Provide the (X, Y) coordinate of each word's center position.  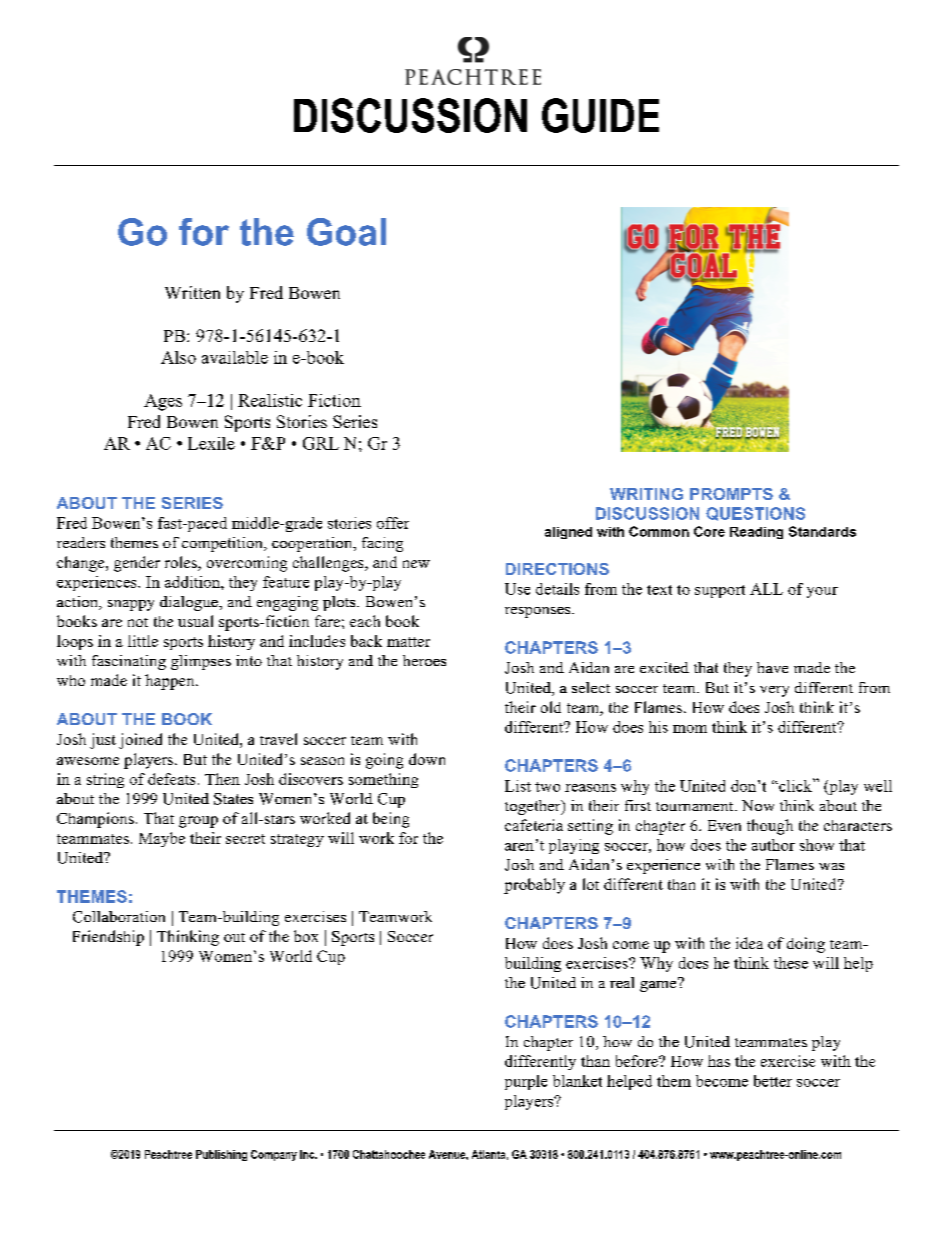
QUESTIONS (755, 514)
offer (393, 523)
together (534, 807)
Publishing (221, 1155)
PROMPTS (731, 494)
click (795, 785)
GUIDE (600, 115)
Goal (346, 232)
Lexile (211, 443)
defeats (171, 779)
